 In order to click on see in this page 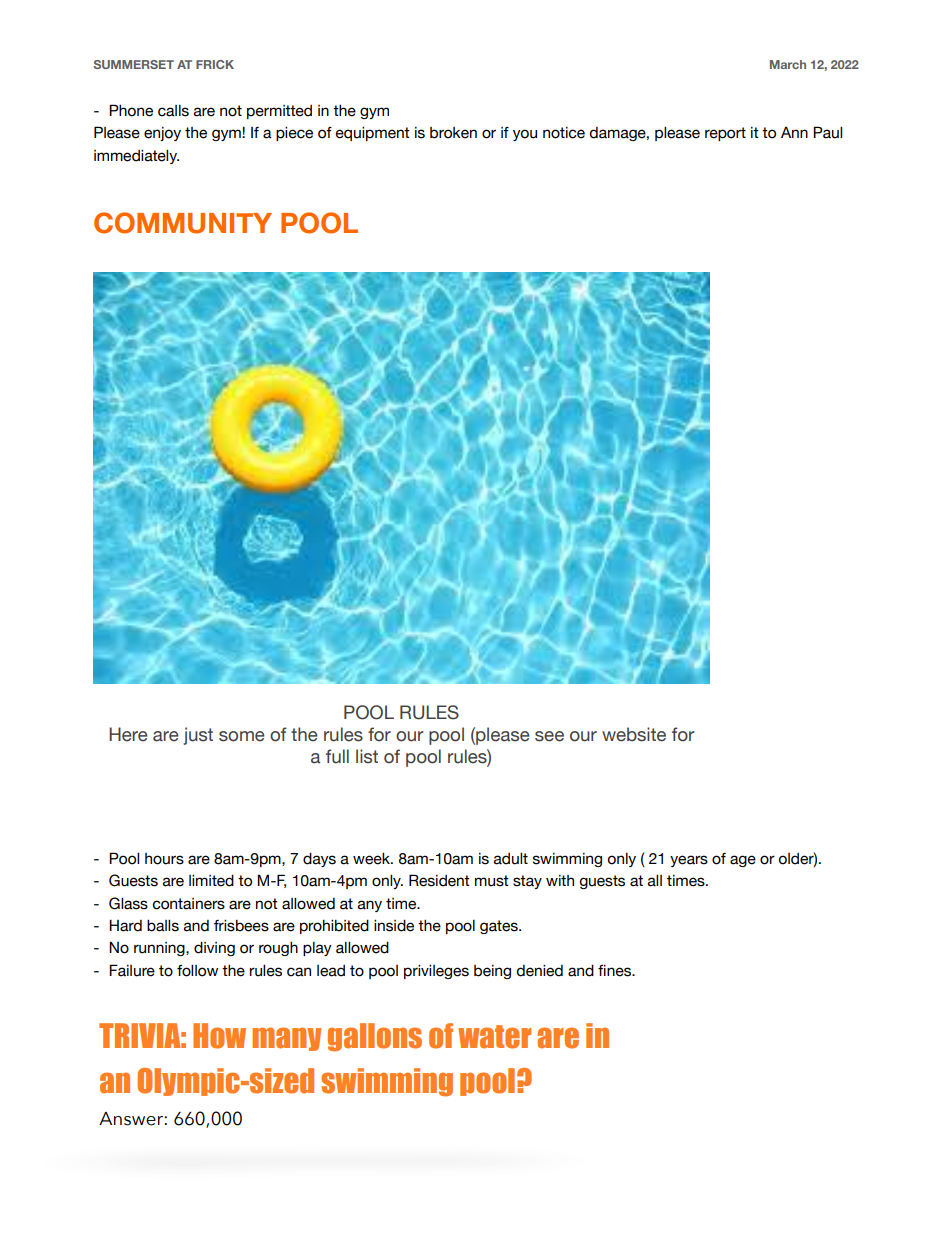, I will do `click(549, 736)`.
